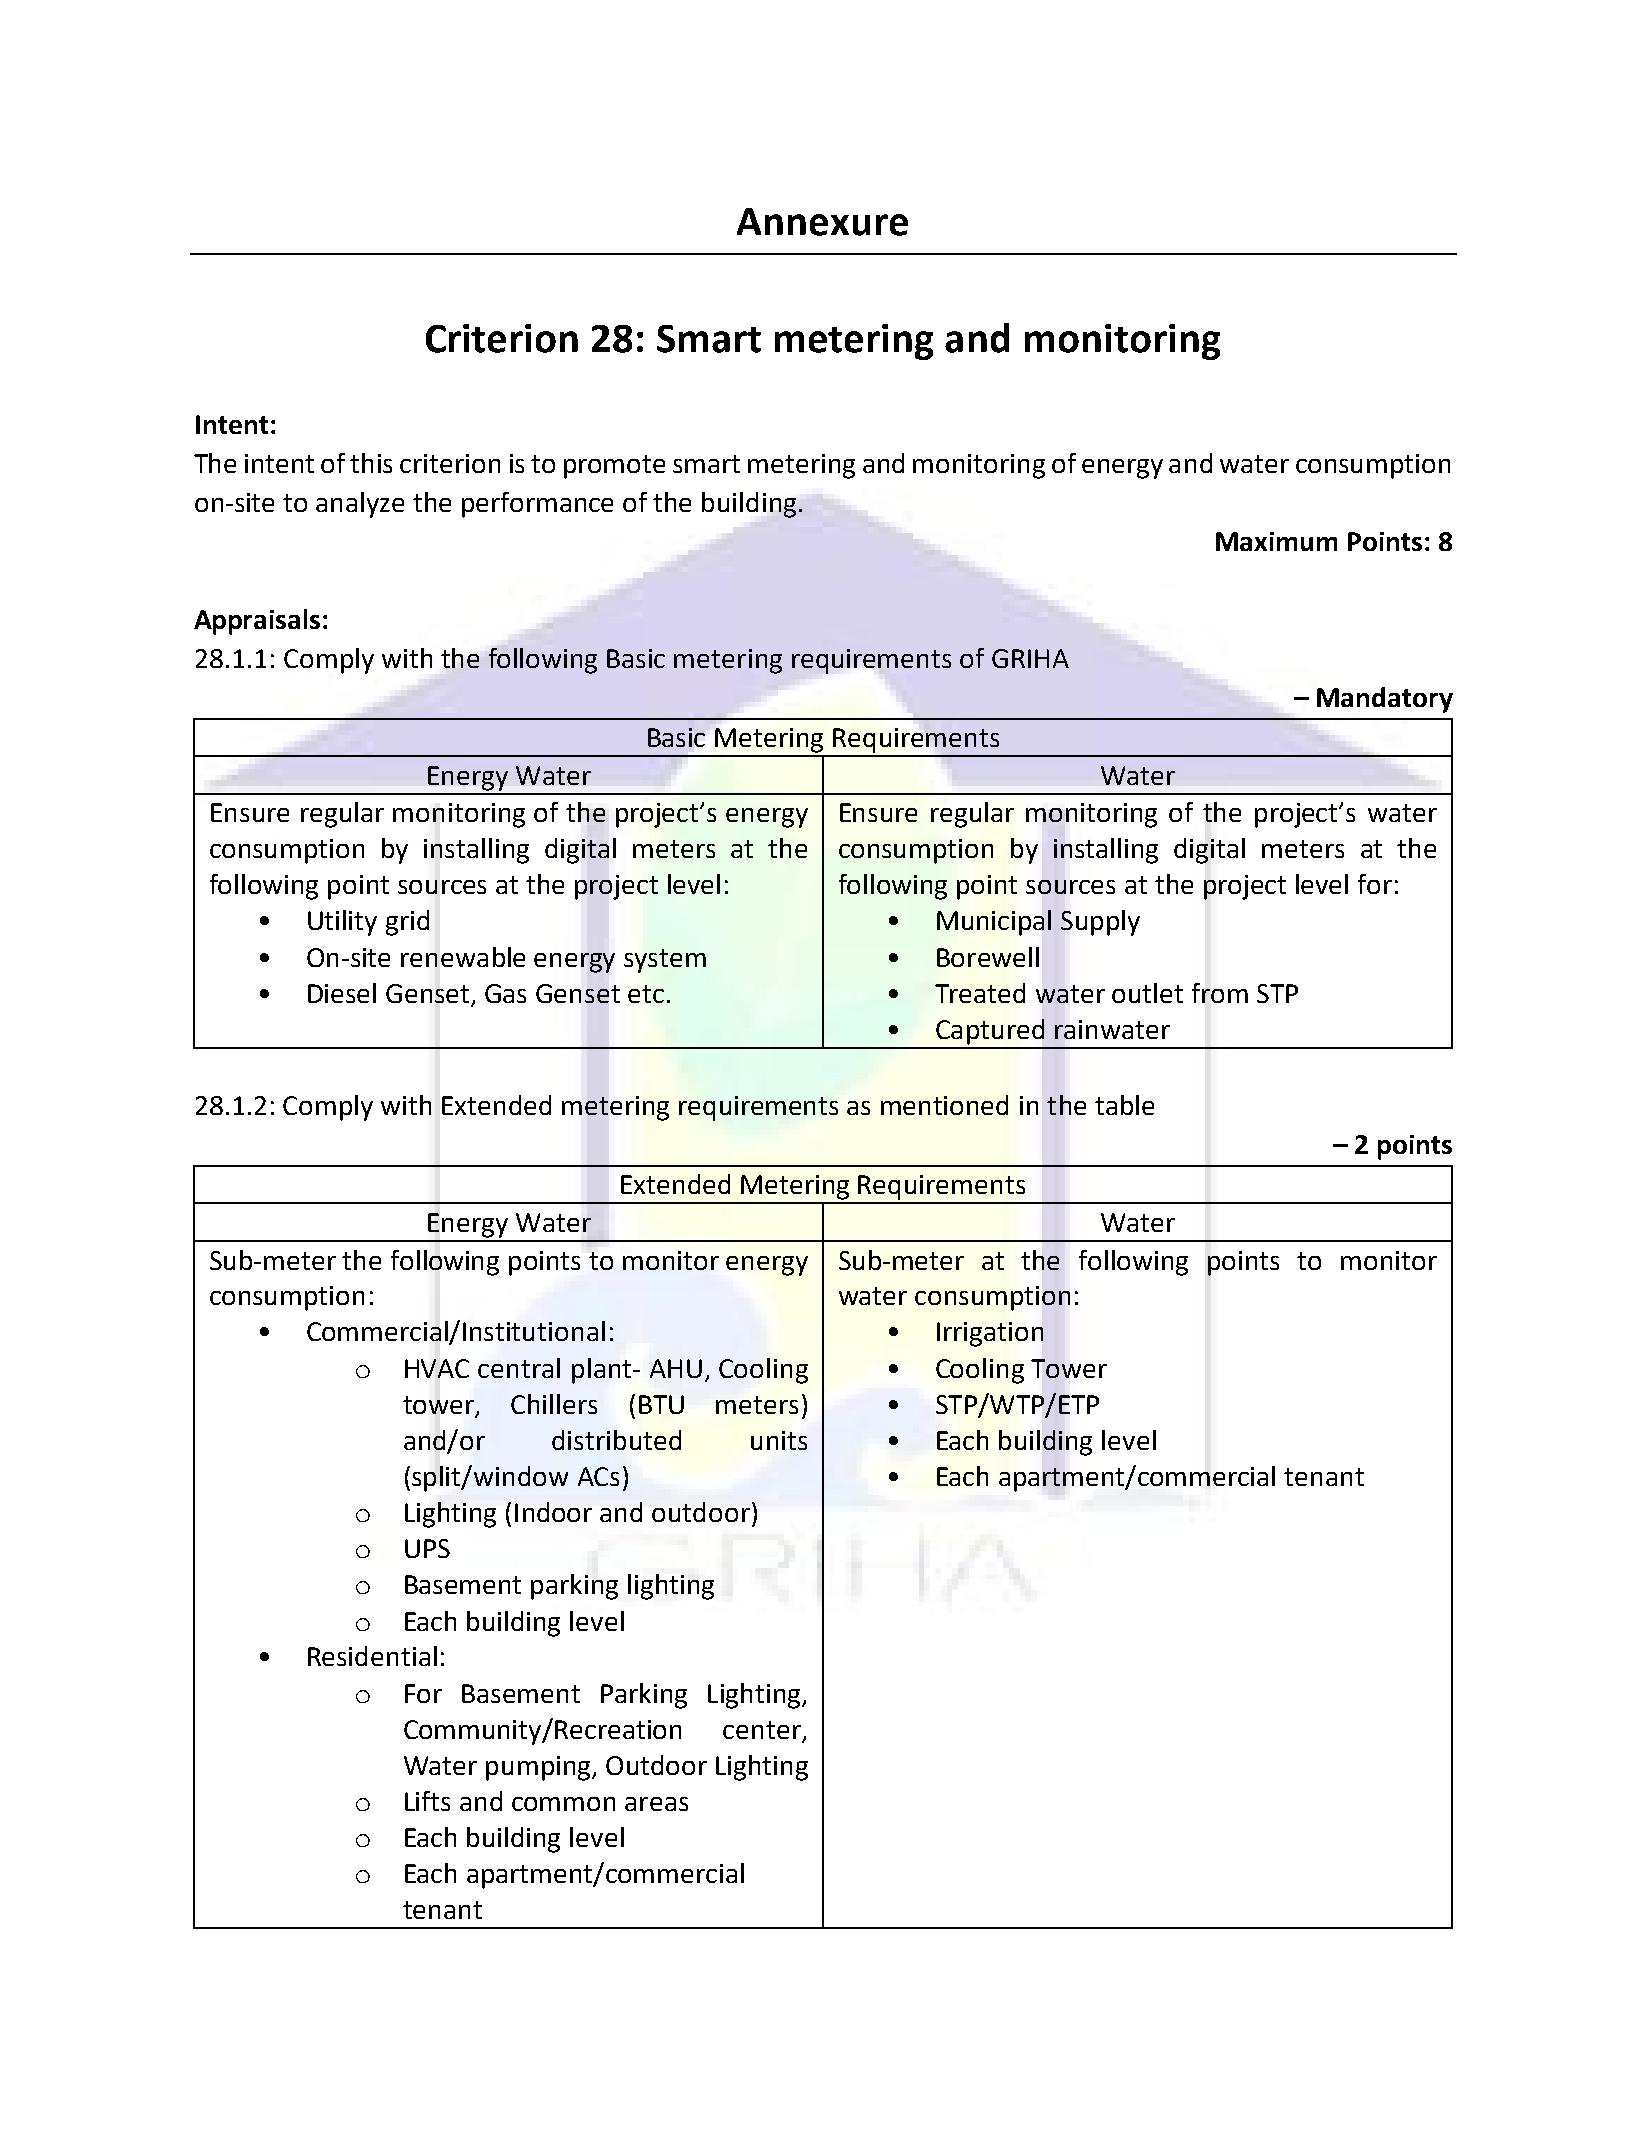 This document has height=2129, width=1646. I want to click on units, so click(779, 1440).
